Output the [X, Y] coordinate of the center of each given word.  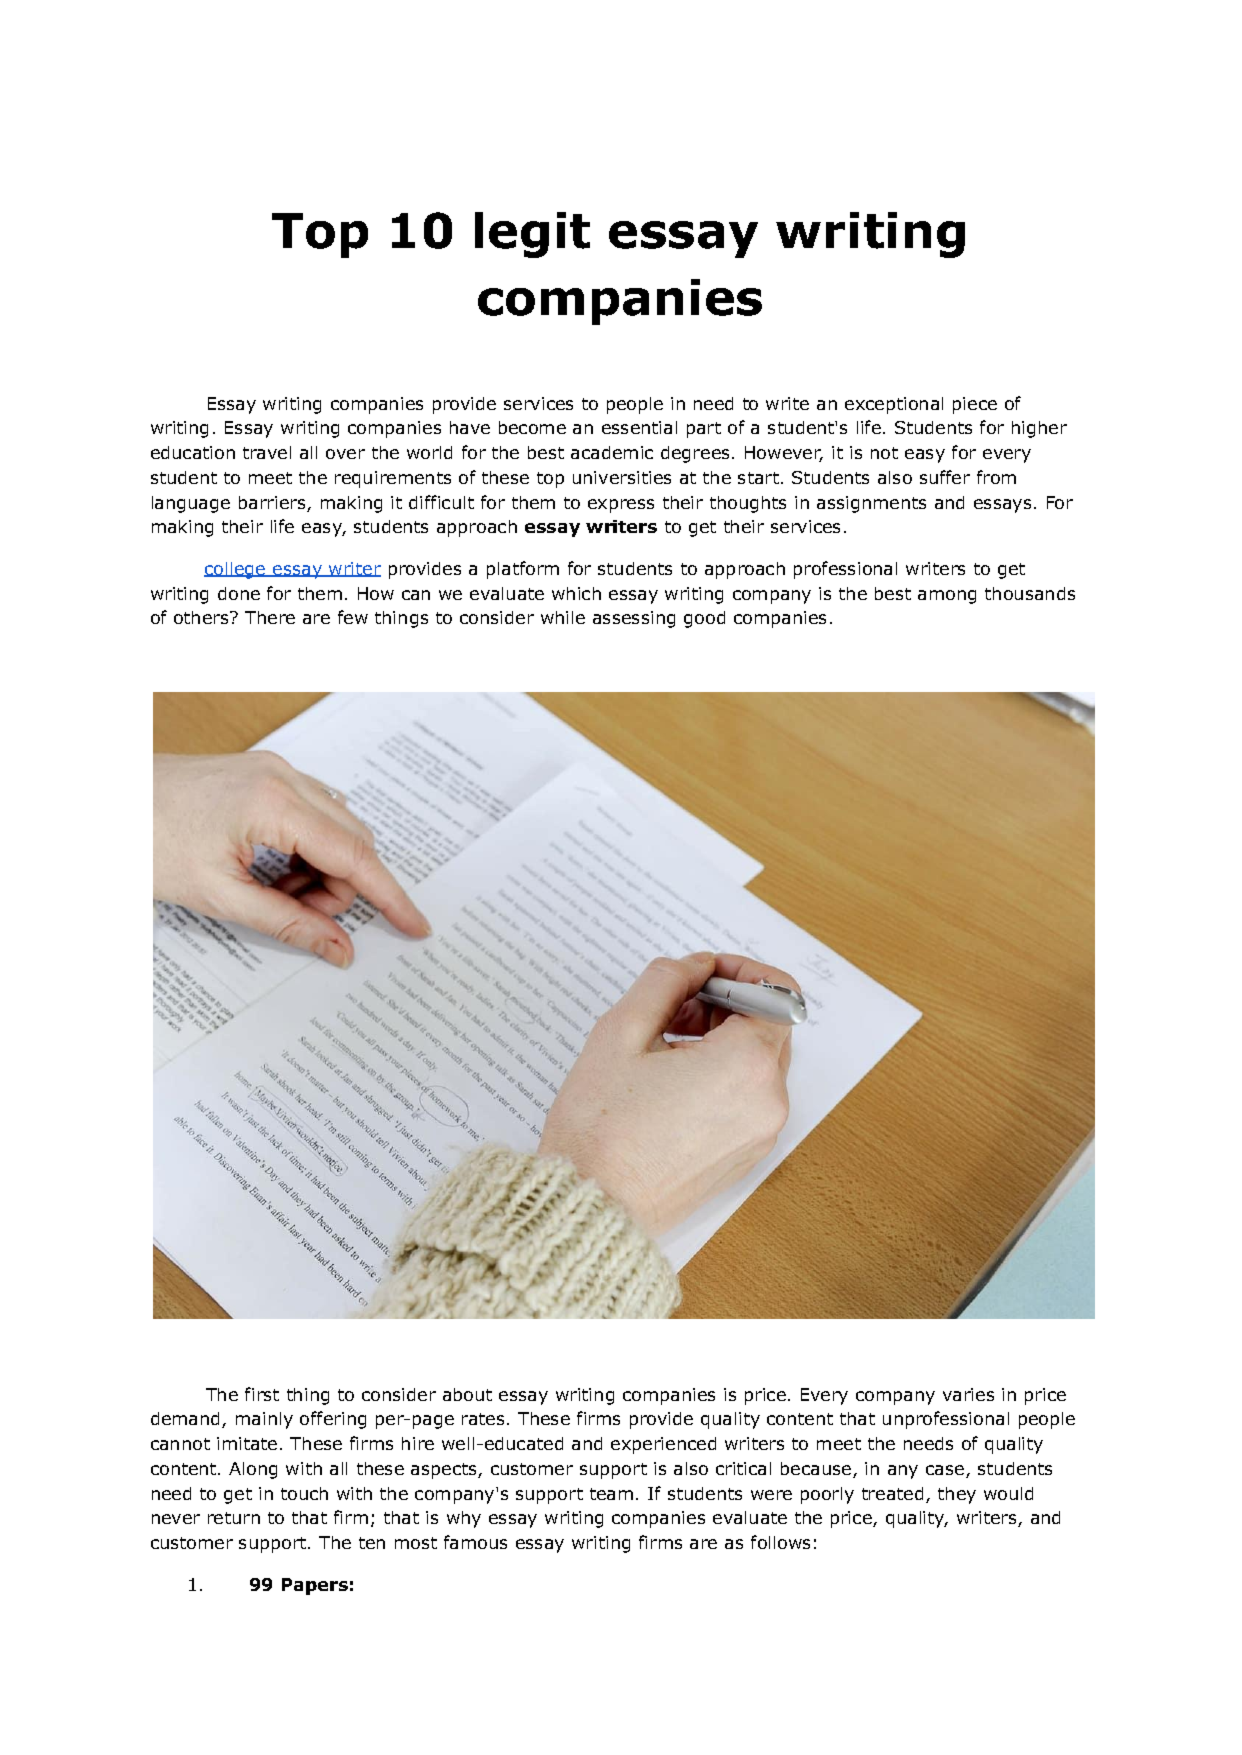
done [239, 593]
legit [532, 235]
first [262, 1394]
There [270, 617]
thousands [1030, 593]
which [576, 593]
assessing [634, 619]
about [467, 1394]
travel [267, 452]
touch [304, 1493]
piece [975, 405]
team [611, 1494]
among [947, 597]
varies [968, 1394]
